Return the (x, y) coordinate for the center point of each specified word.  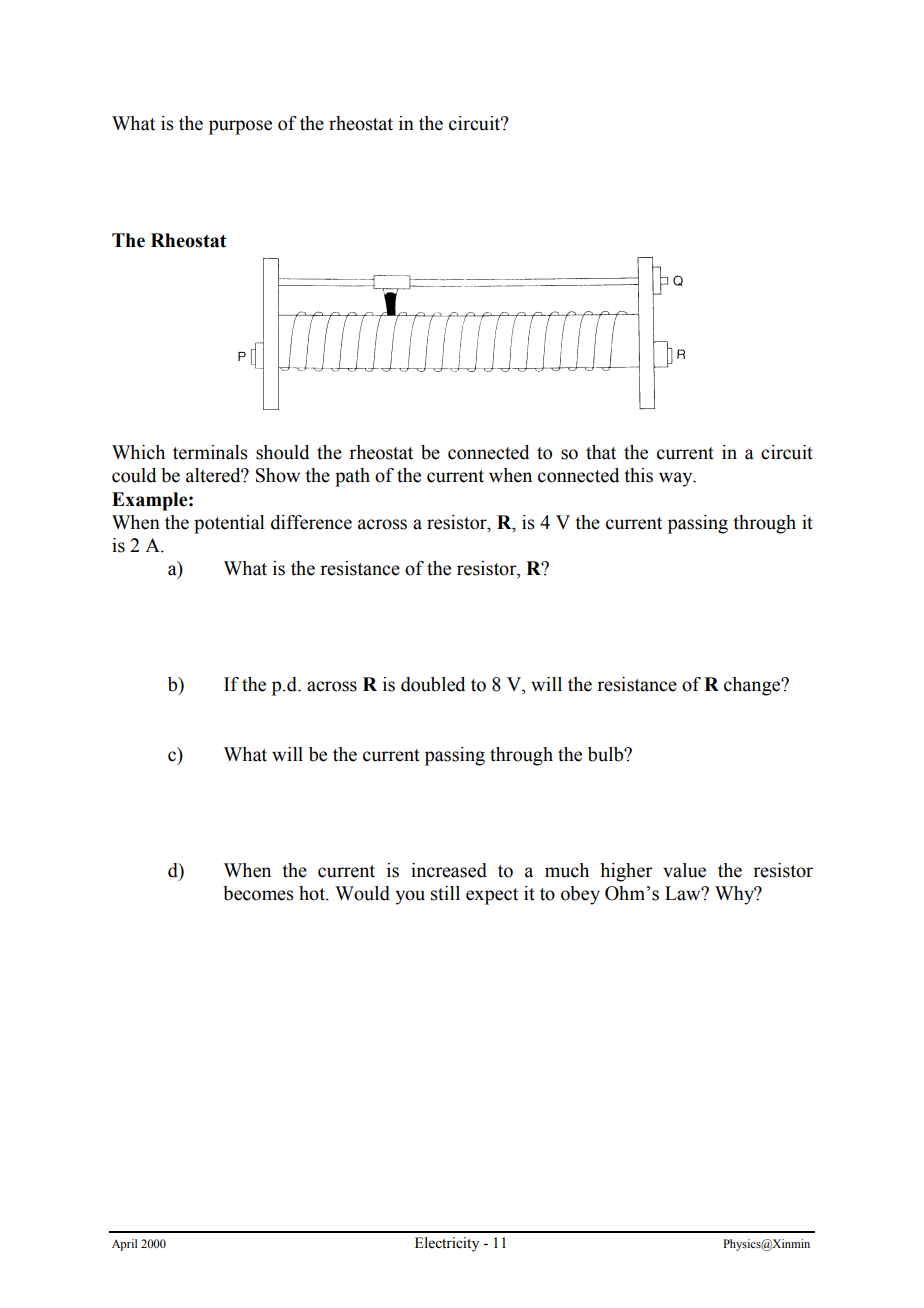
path (352, 477)
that (601, 452)
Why (736, 895)
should (282, 452)
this (638, 475)
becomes (258, 893)
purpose (240, 127)
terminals (210, 452)
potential (229, 524)
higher (626, 872)
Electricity (447, 1244)
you (410, 897)
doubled (433, 684)
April (124, 1245)
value (684, 870)
